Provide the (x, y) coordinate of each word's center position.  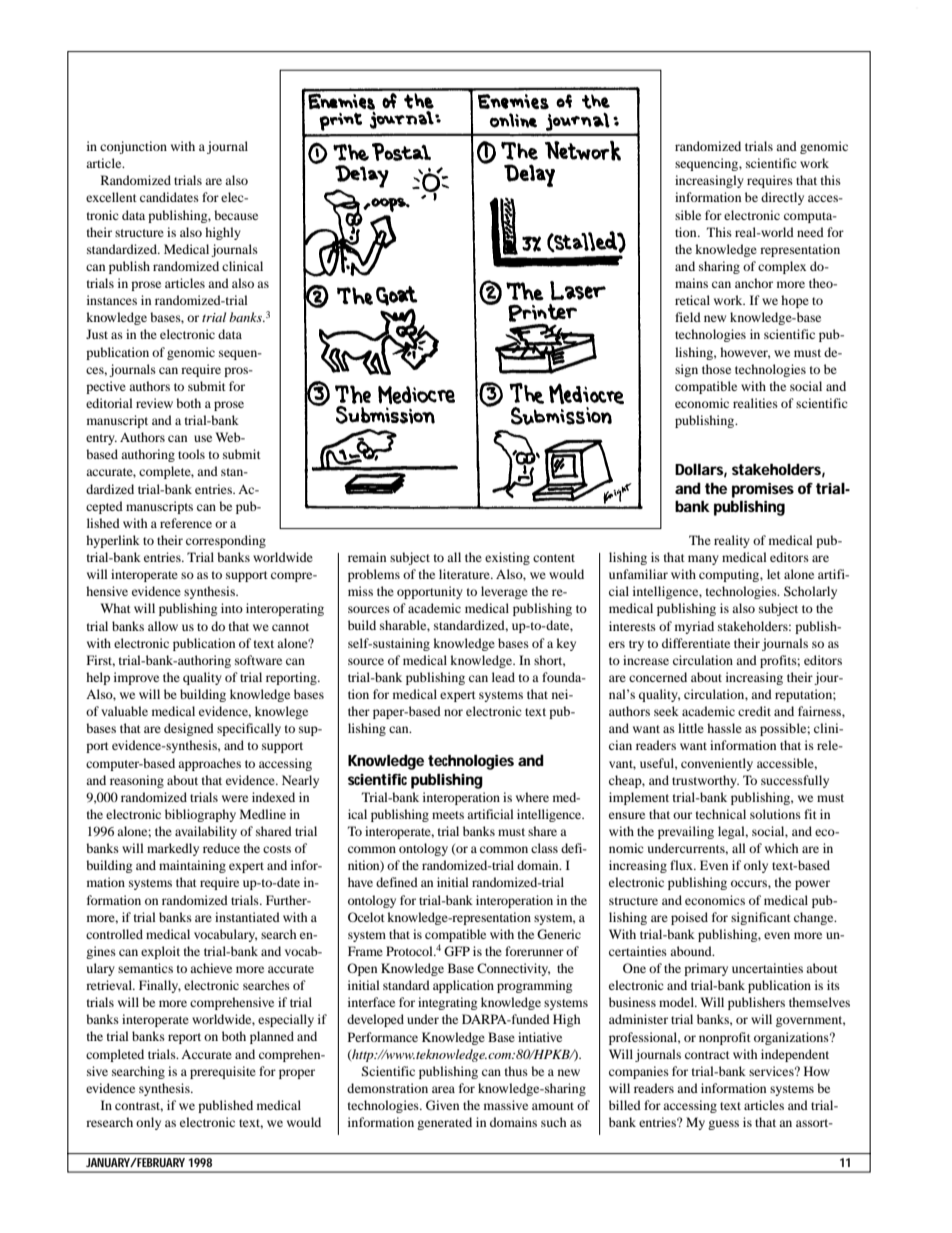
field (688, 317)
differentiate (696, 643)
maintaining (192, 866)
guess (723, 1125)
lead (503, 677)
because (236, 215)
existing (507, 558)
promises (763, 490)
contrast (139, 1107)
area (443, 1089)
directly (782, 198)
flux (682, 865)
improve (136, 678)
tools (191, 454)
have (360, 882)
